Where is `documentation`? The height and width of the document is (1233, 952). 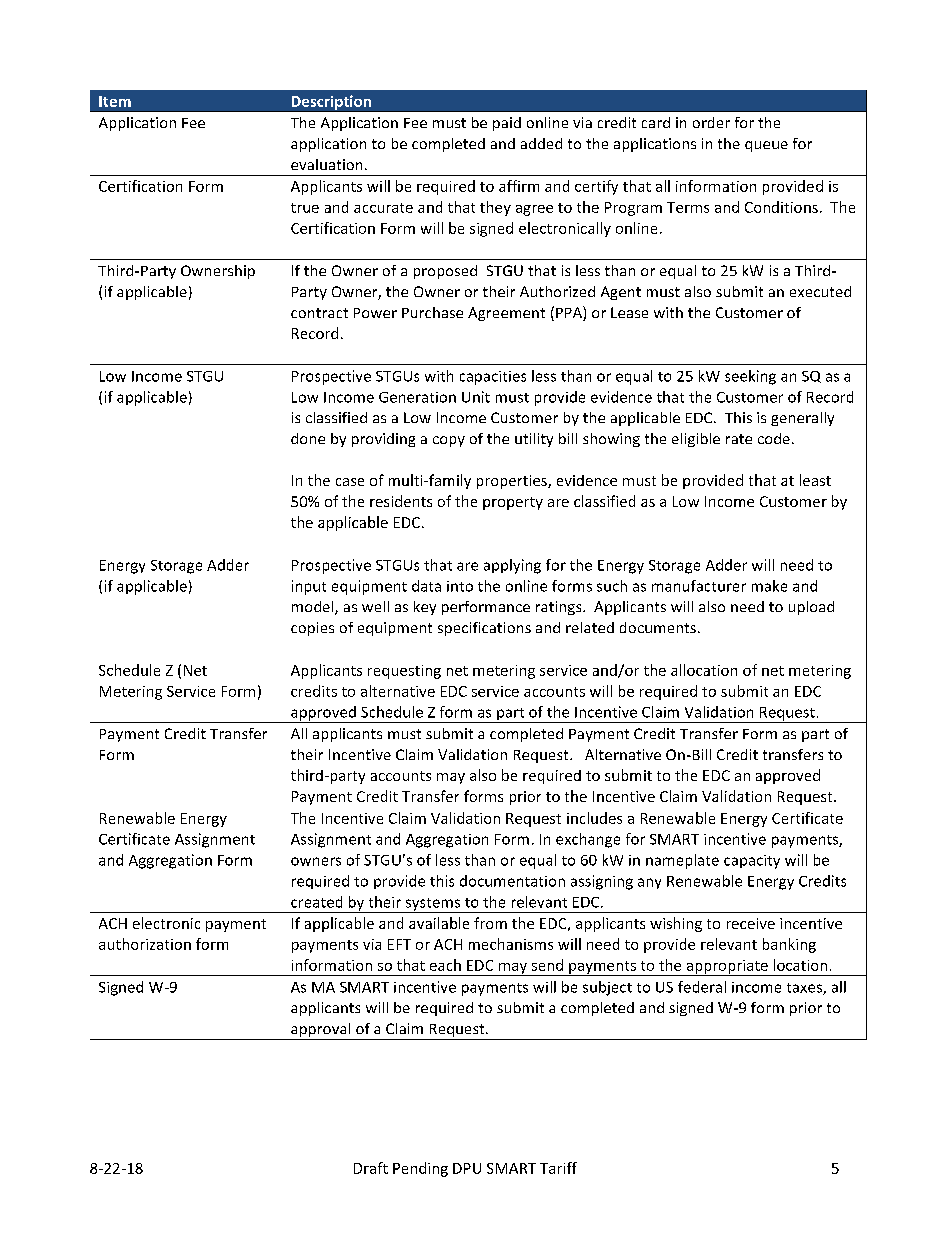
documentation is located at coordinates (512, 881).
